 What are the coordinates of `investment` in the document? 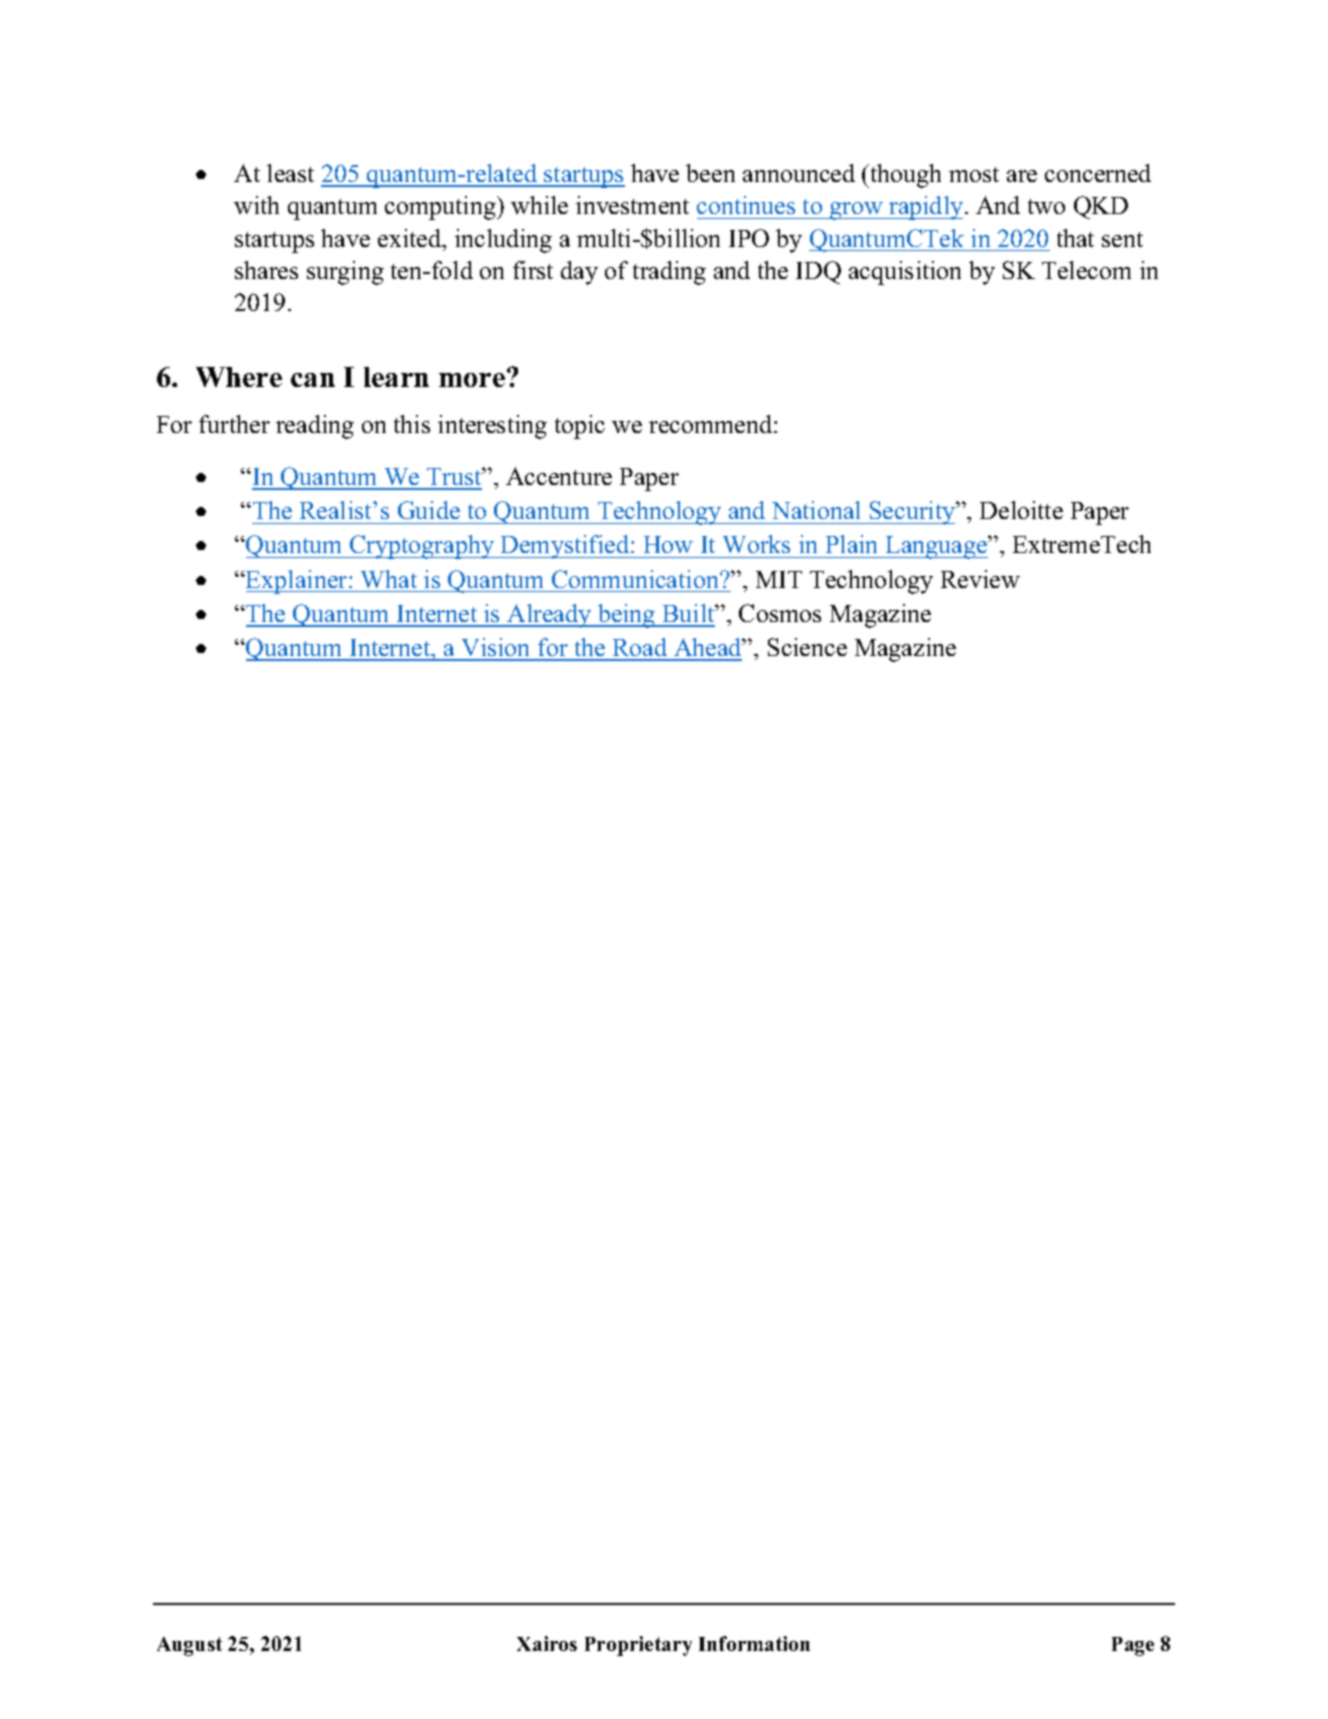 It's located at (632, 205).
